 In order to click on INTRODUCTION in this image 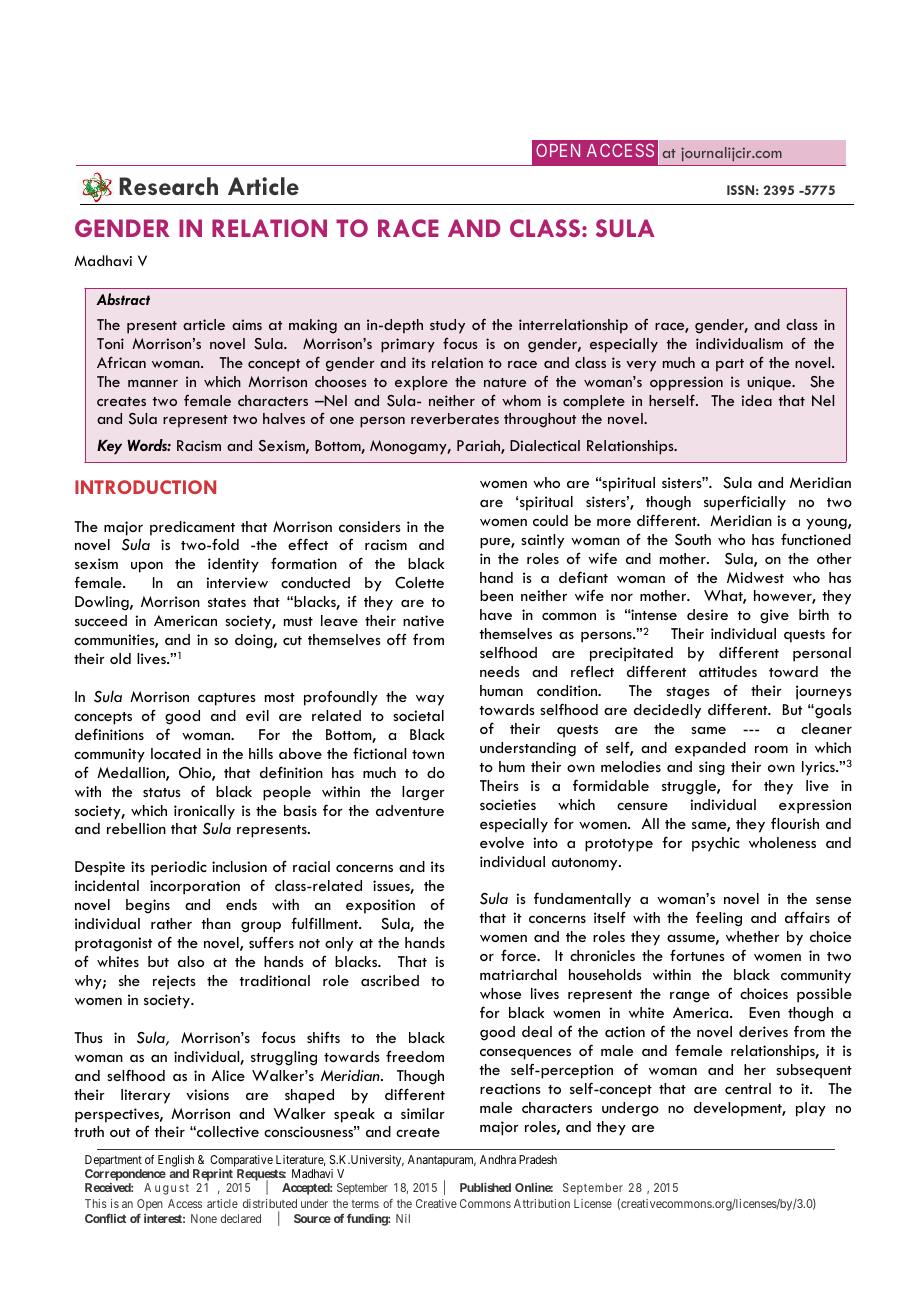, I will do `click(145, 487)`.
